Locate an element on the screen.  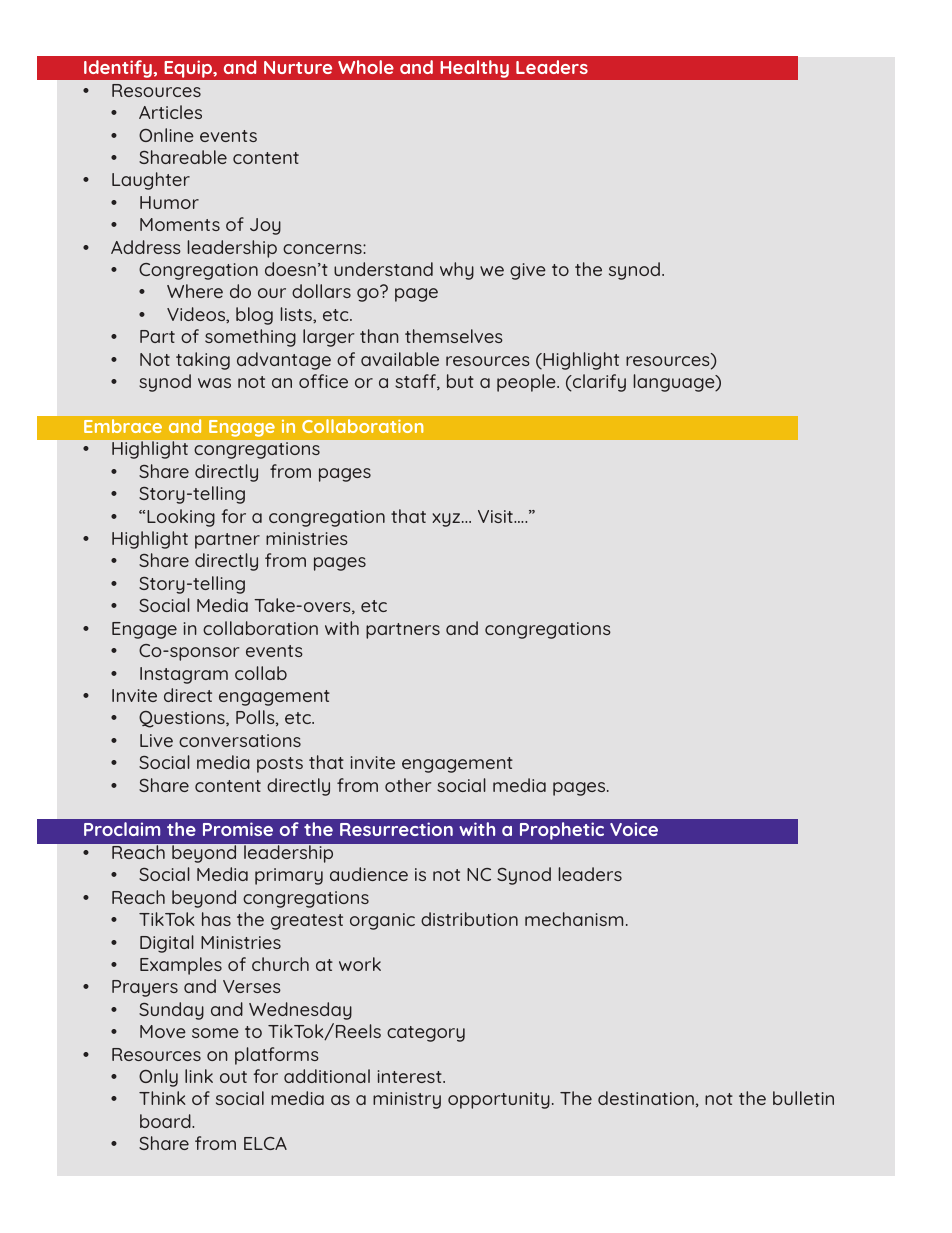
Whole is located at coordinates (366, 67).
